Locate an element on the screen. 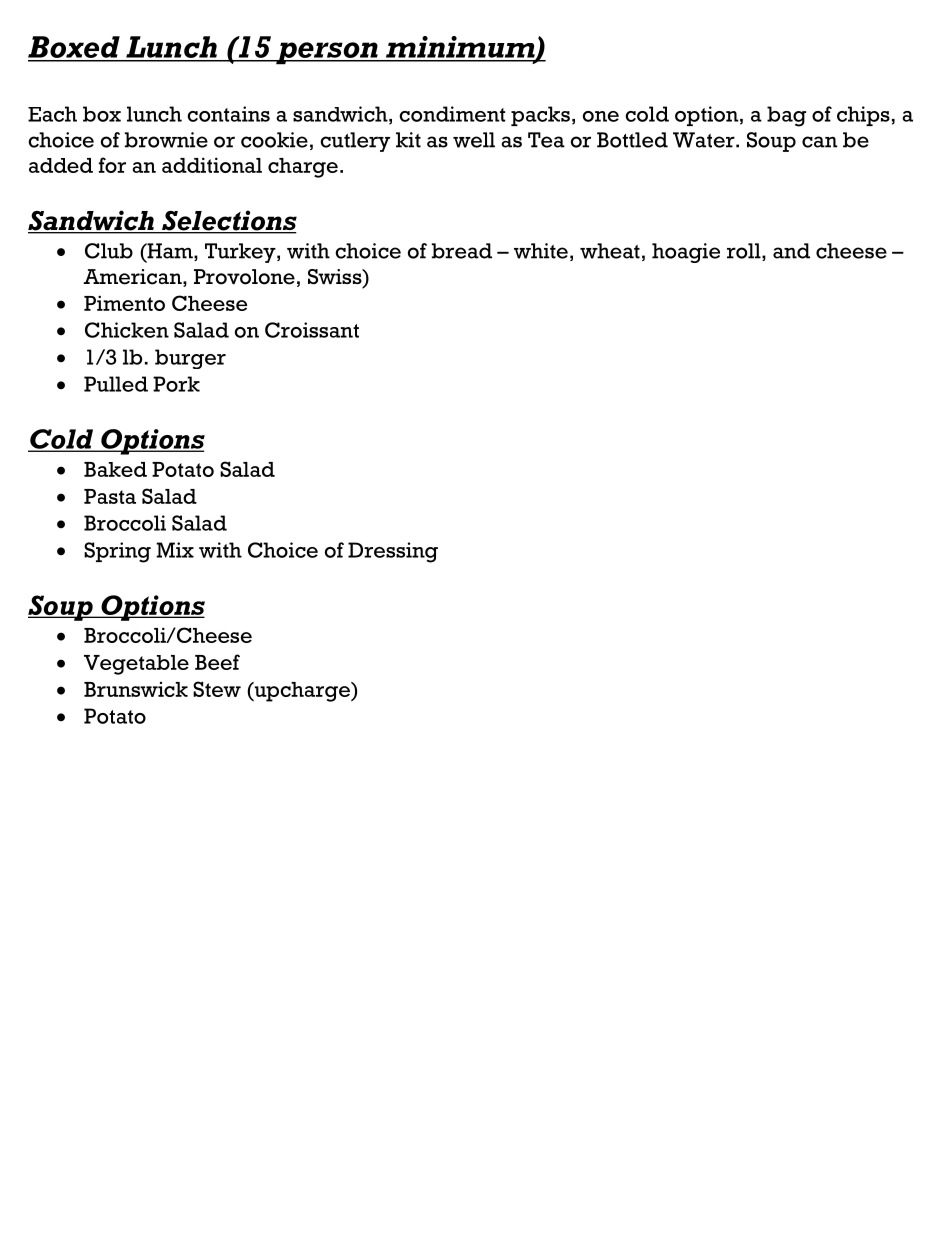  Croissant is located at coordinates (312, 330).
